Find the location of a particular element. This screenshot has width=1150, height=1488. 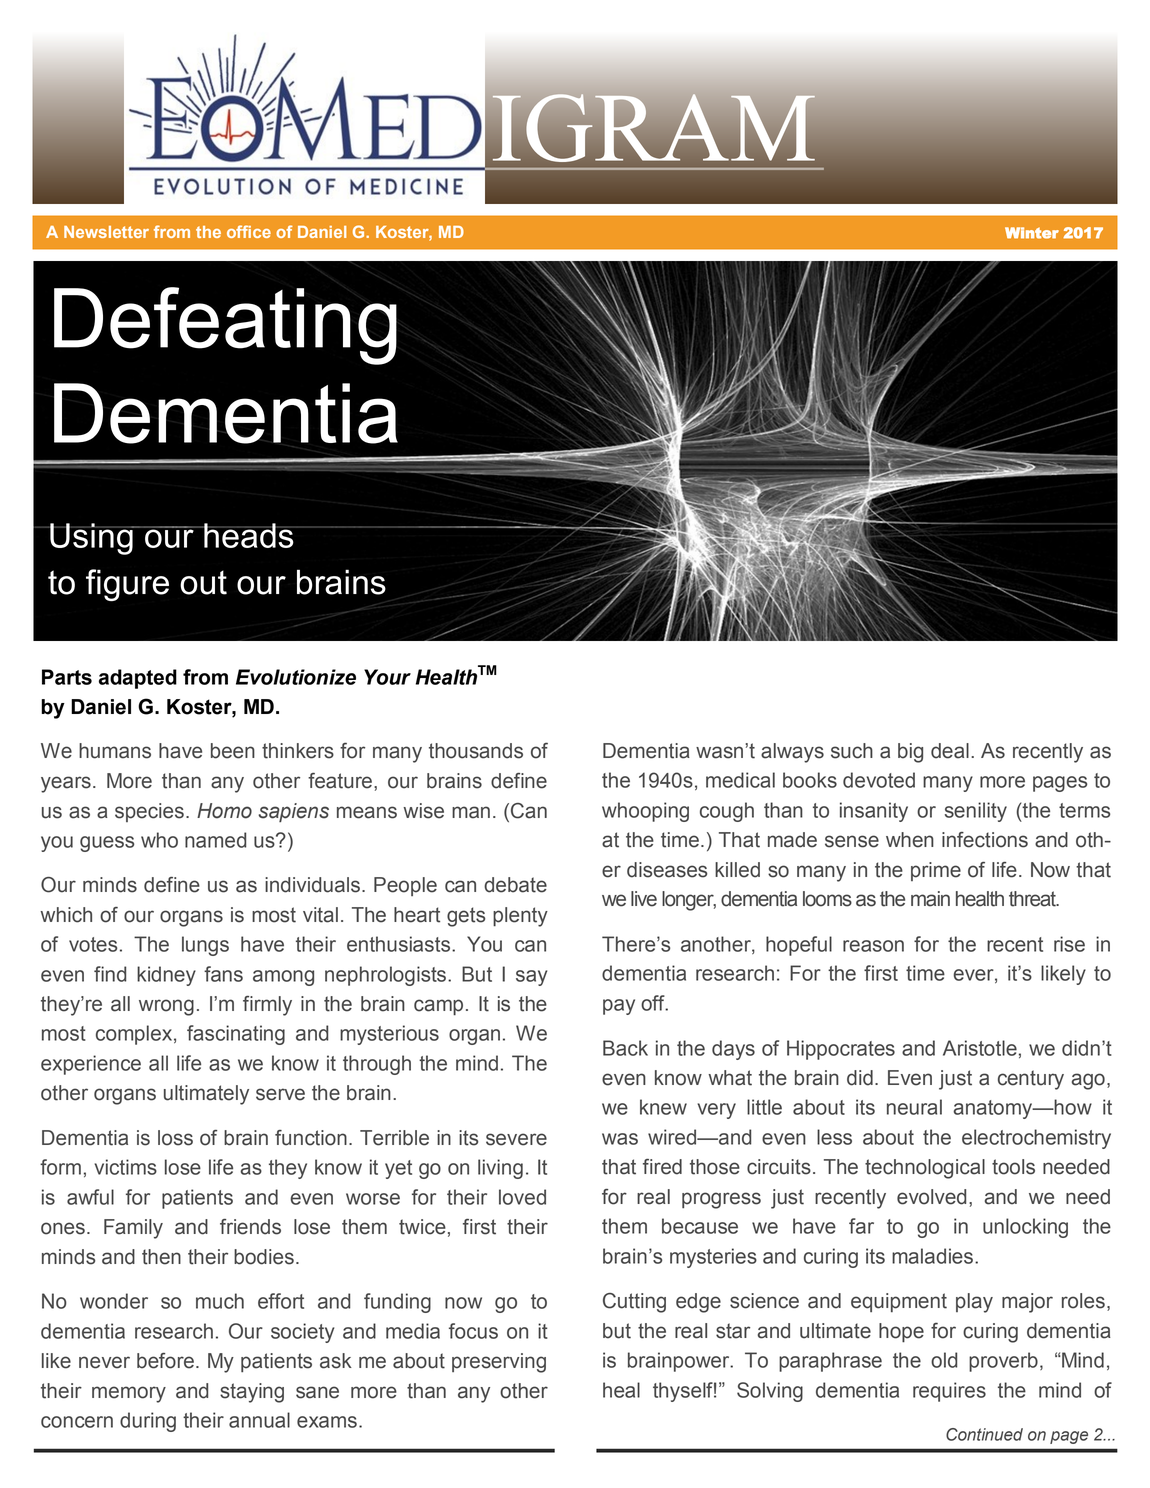

during is located at coordinates (148, 1422).
